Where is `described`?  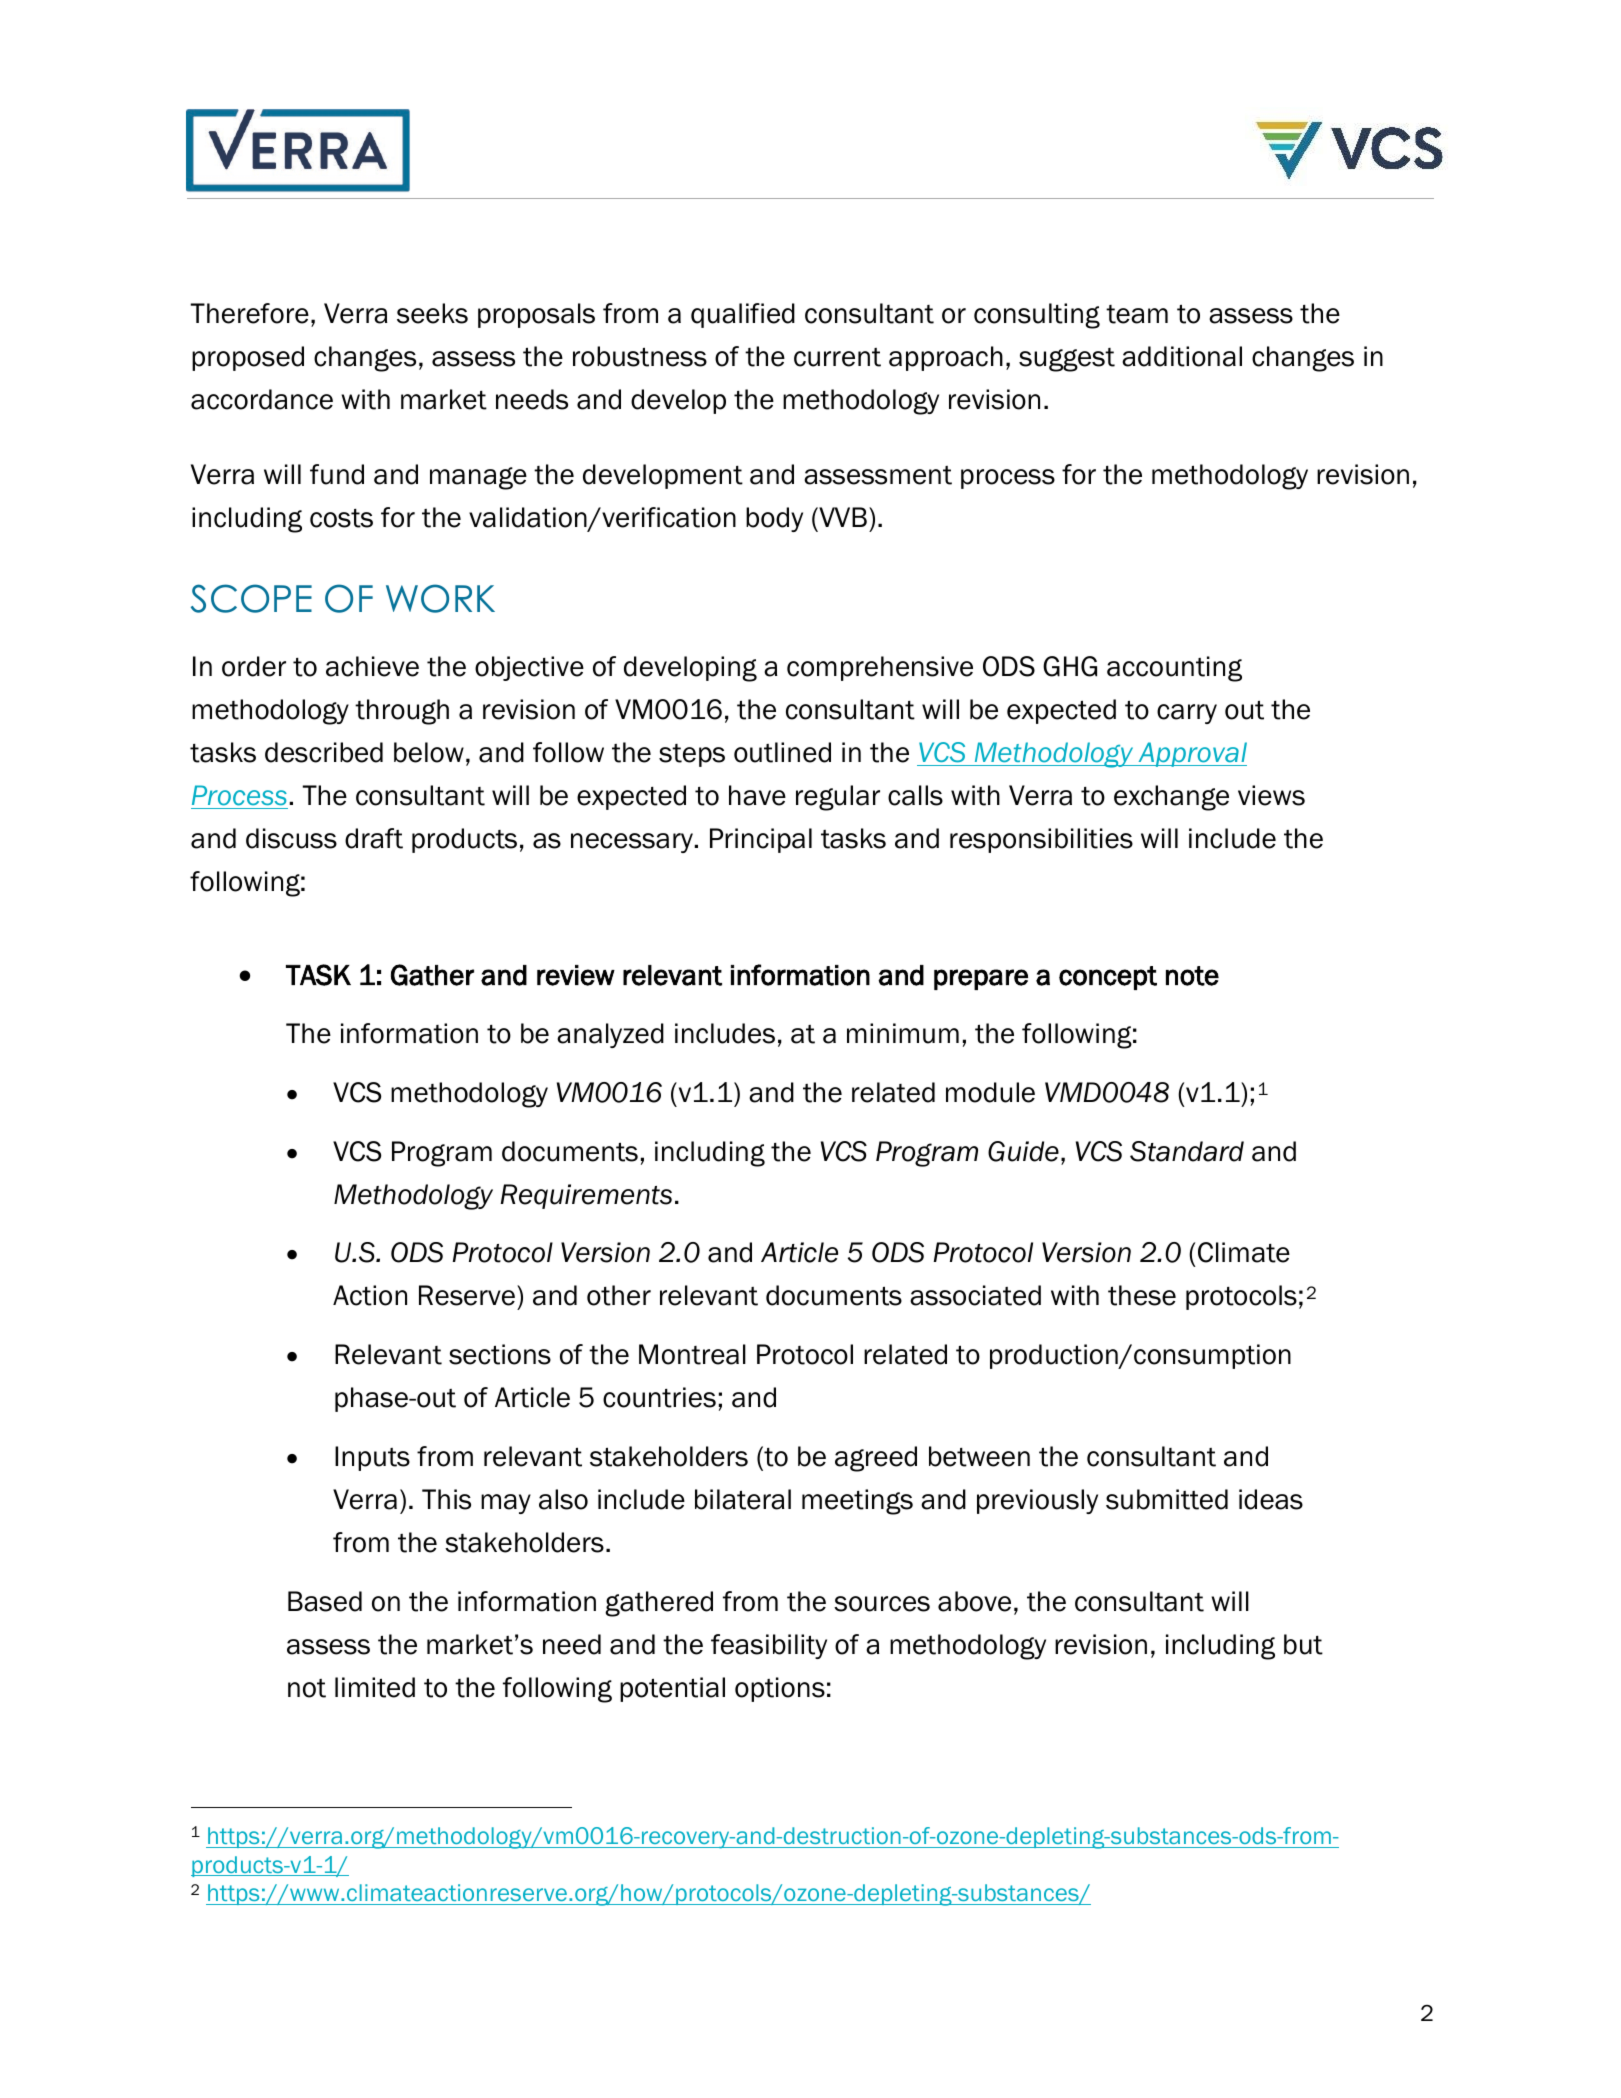 described is located at coordinates (324, 752).
